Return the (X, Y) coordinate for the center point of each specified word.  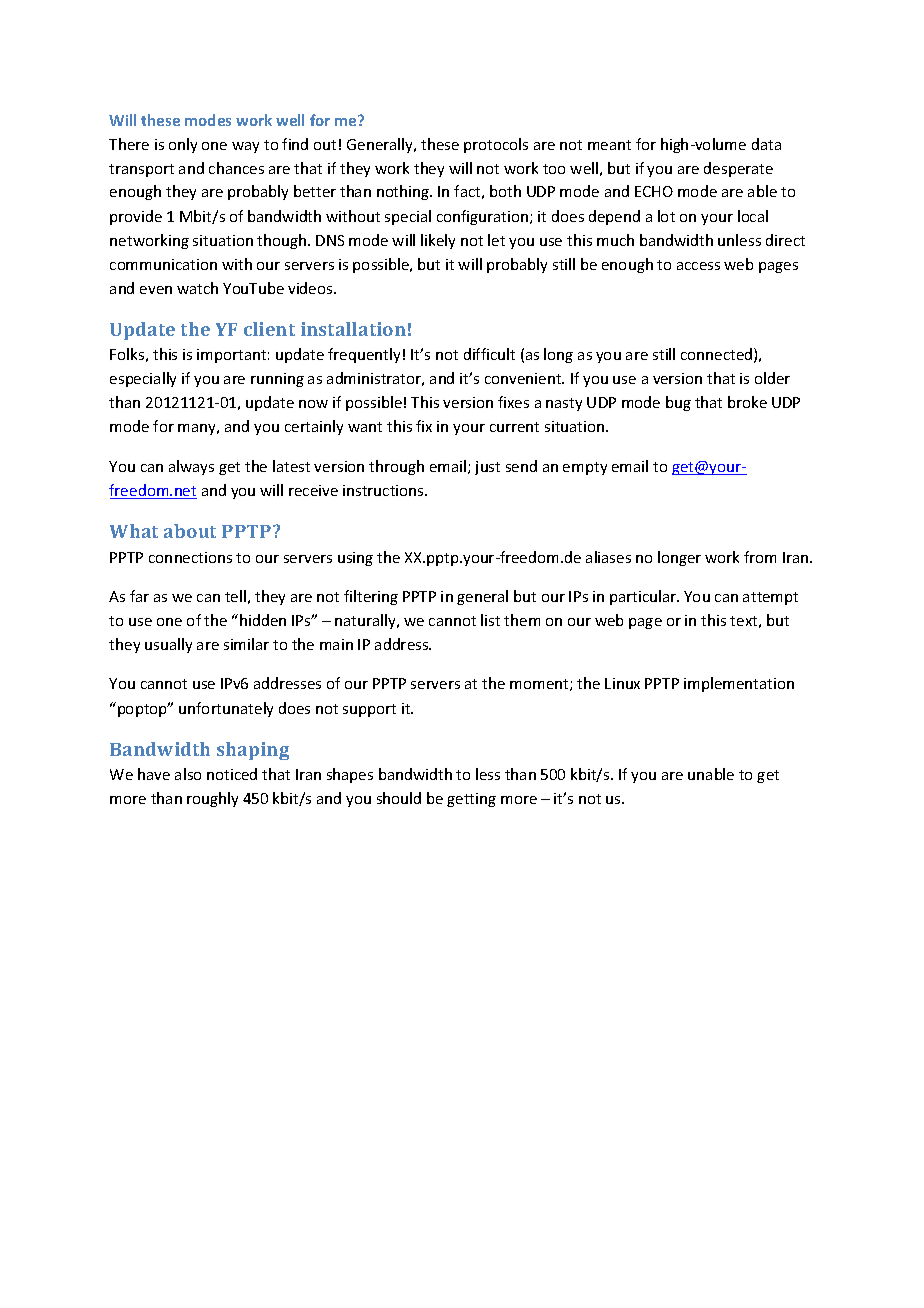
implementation (739, 684)
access (698, 266)
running (277, 380)
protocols (496, 145)
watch (197, 288)
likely (438, 241)
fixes (513, 402)
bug (678, 403)
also (188, 774)
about (190, 531)
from (760, 557)
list (490, 620)
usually (168, 645)
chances (236, 168)
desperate (738, 169)
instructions (384, 490)
